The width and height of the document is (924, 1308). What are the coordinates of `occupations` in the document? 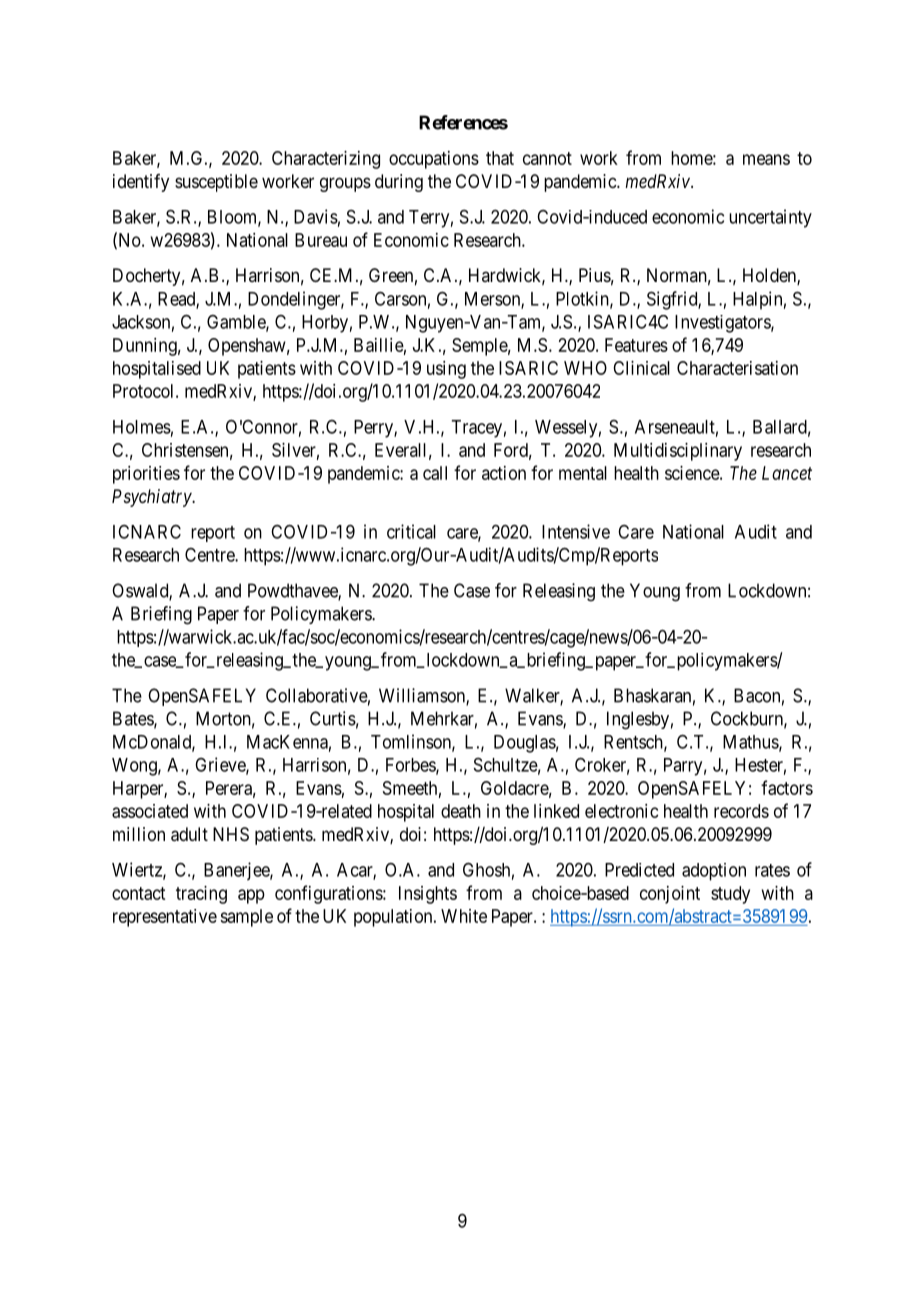 It's located at (434, 160).
